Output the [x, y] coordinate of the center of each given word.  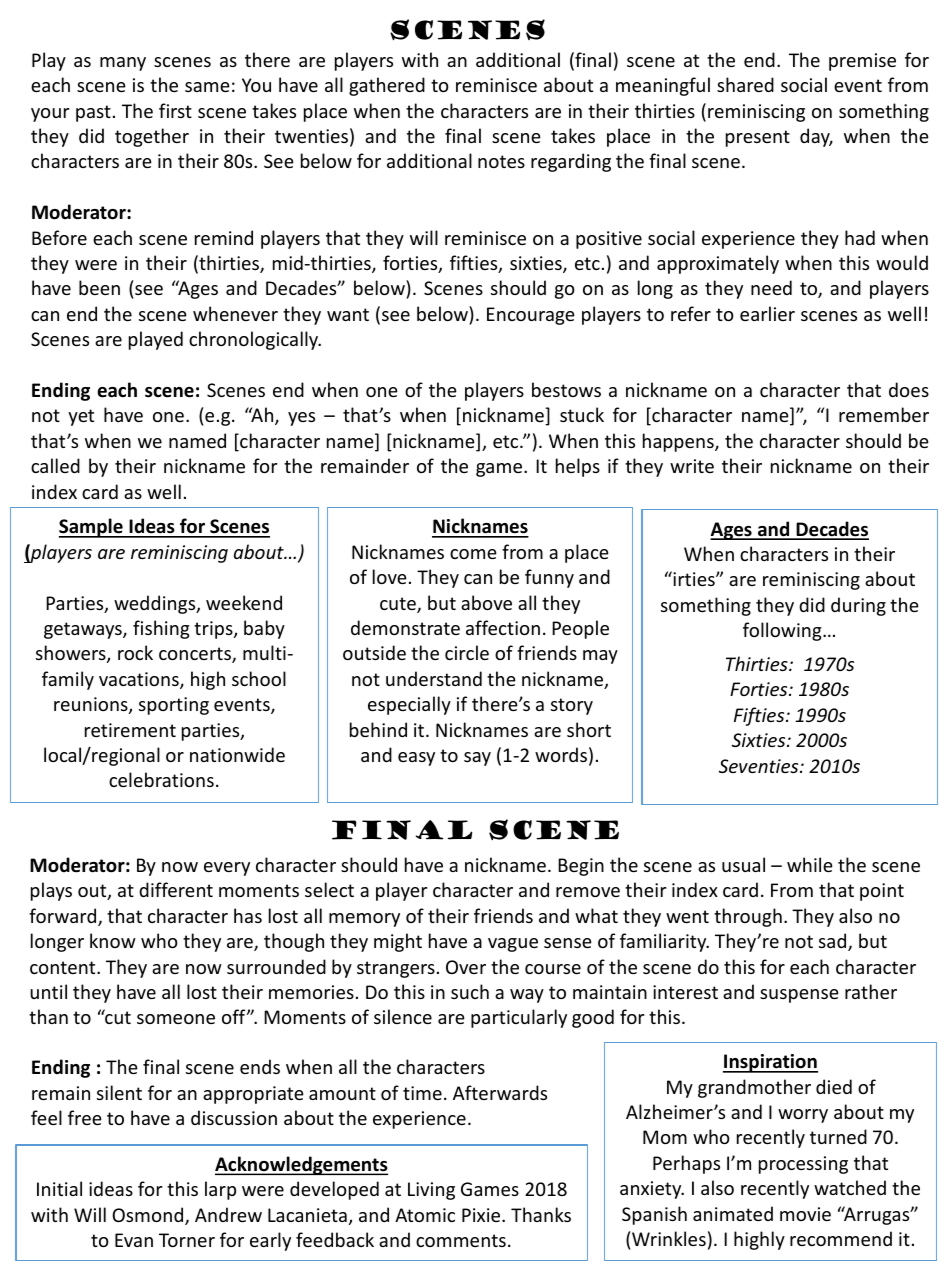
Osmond [149, 1216]
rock [135, 652]
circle [467, 652]
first [175, 110]
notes [501, 161]
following [783, 631]
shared [745, 84]
